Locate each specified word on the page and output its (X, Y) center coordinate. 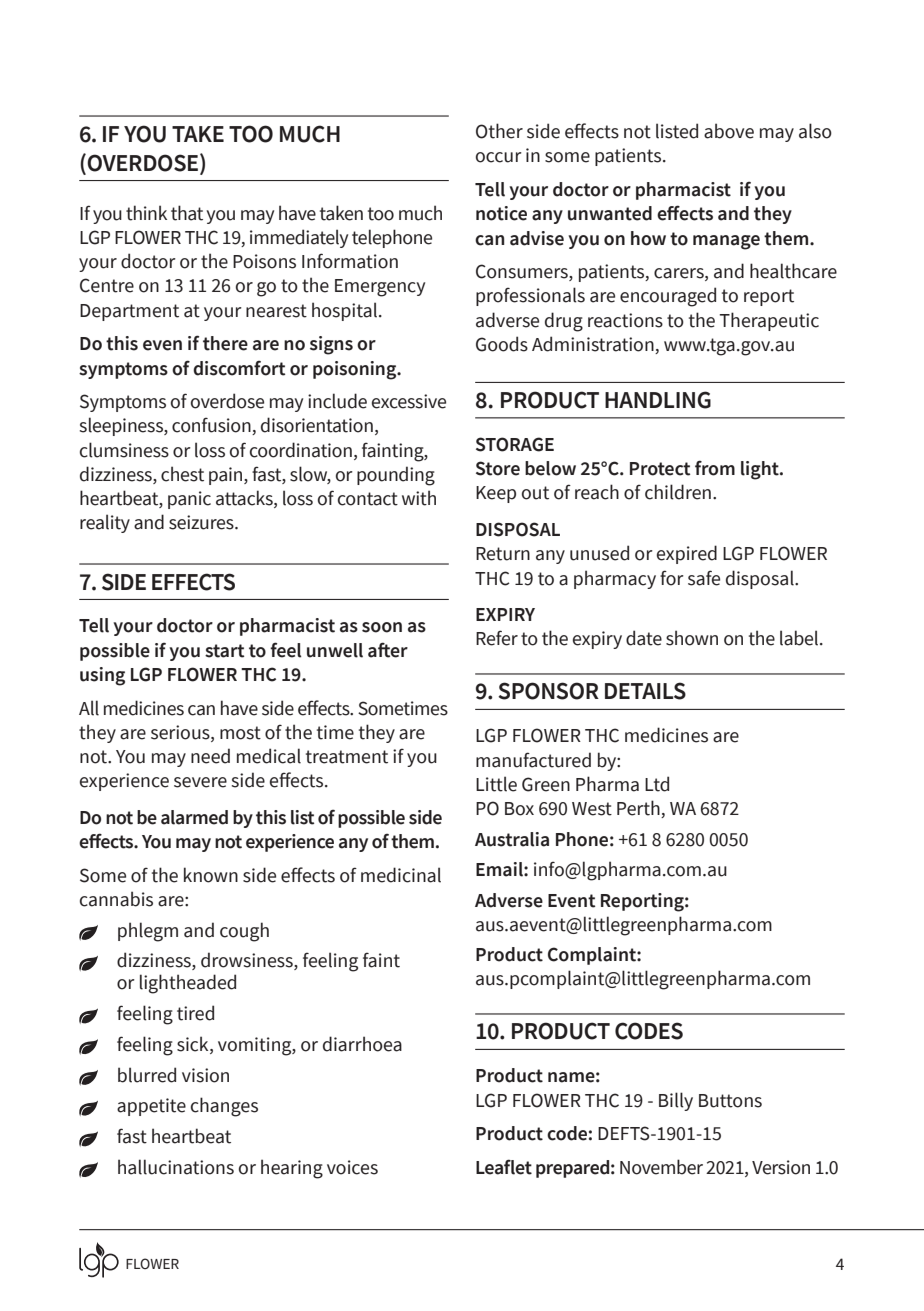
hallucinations (176, 1167)
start (224, 651)
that (187, 213)
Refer (497, 638)
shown (692, 638)
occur (499, 157)
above (729, 131)
